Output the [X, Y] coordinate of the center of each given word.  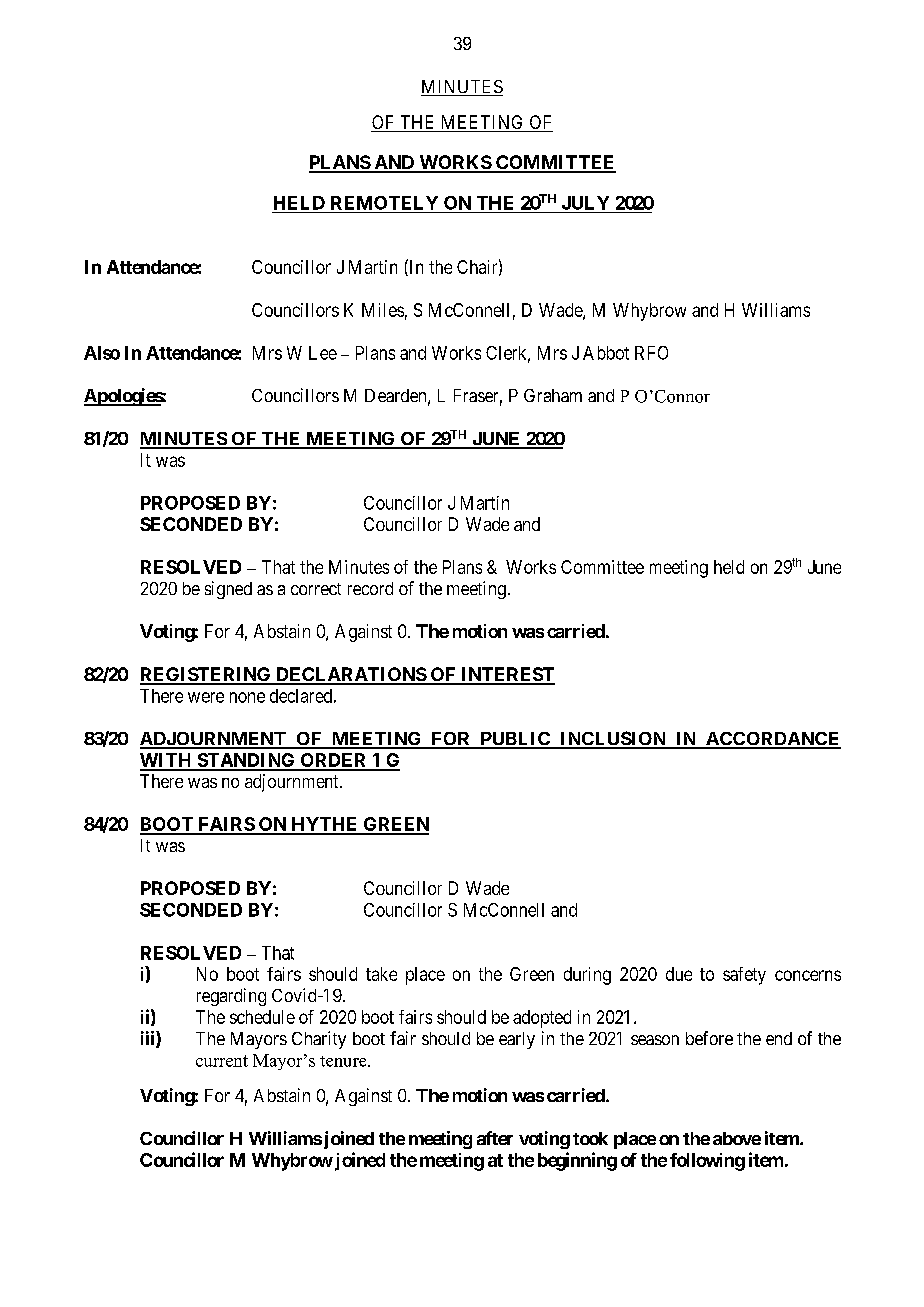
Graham [553, 395]
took [590, 1138]
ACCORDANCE [772, 740]
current [222, 1061]
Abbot [606, 353]
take [381, 974]
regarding [231, 997]
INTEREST [507, 675]
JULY [585, 203]
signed [228, 590]
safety [744, 976]
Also [102, 353]
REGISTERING [206, 675]
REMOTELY [384, 203]
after [495, 1138]
